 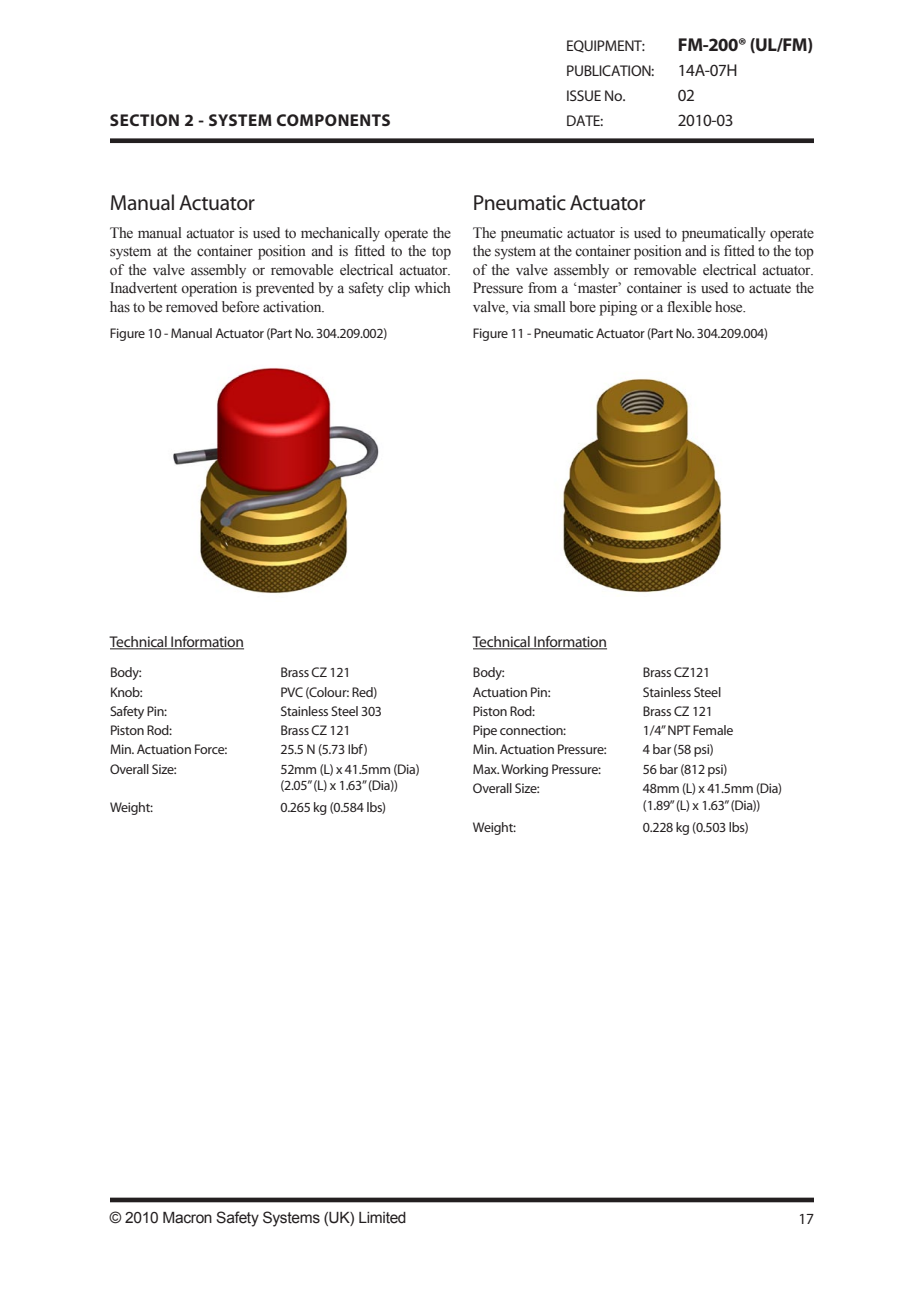 What do you see at coordinates (382, 1218) in the document?
I see `Limited` at bounding box center [382, 1218].
